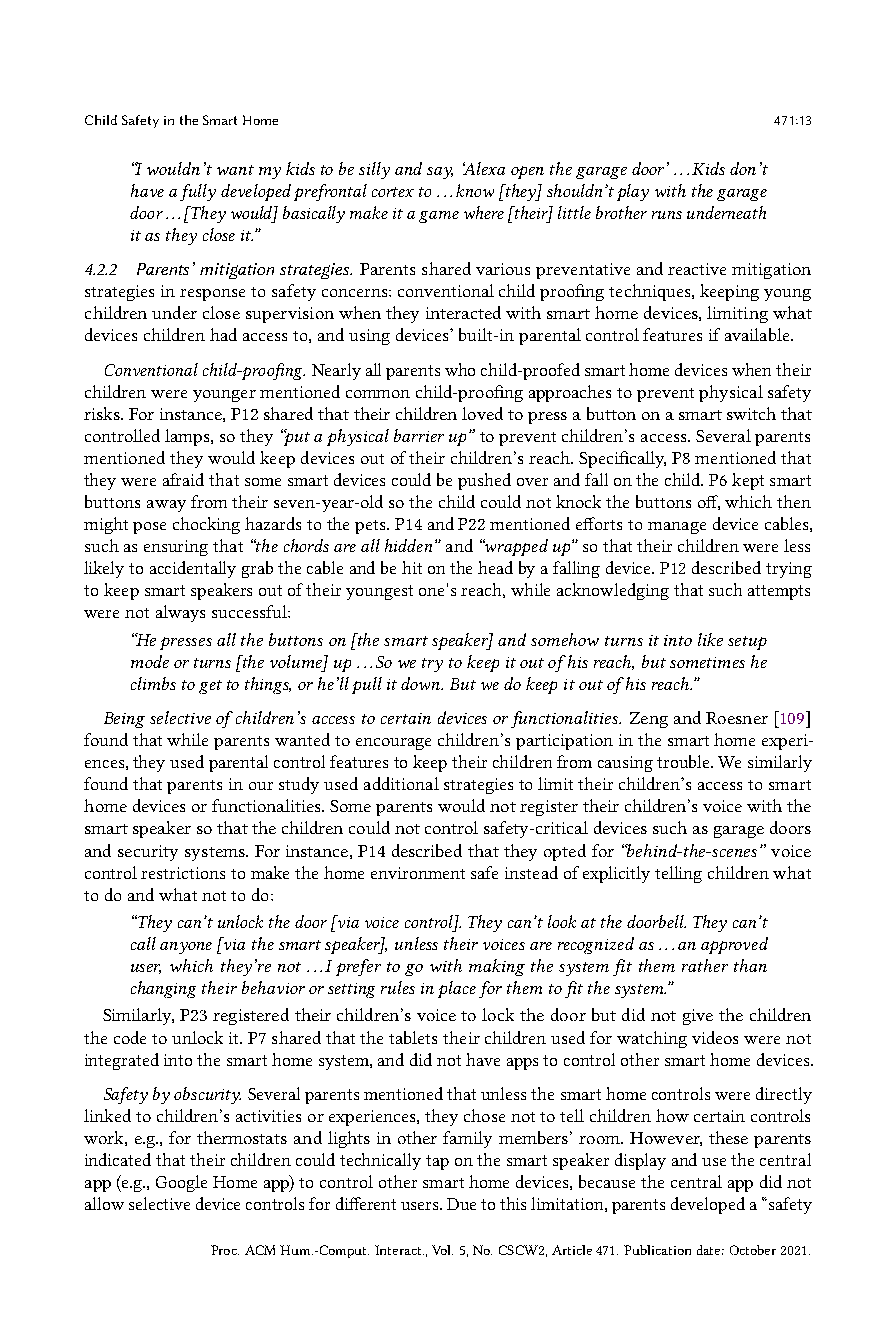  What do you see at coordinates (181, 1183) in the screenshot?
I see `Google` at bounding box center [181, 1183].
